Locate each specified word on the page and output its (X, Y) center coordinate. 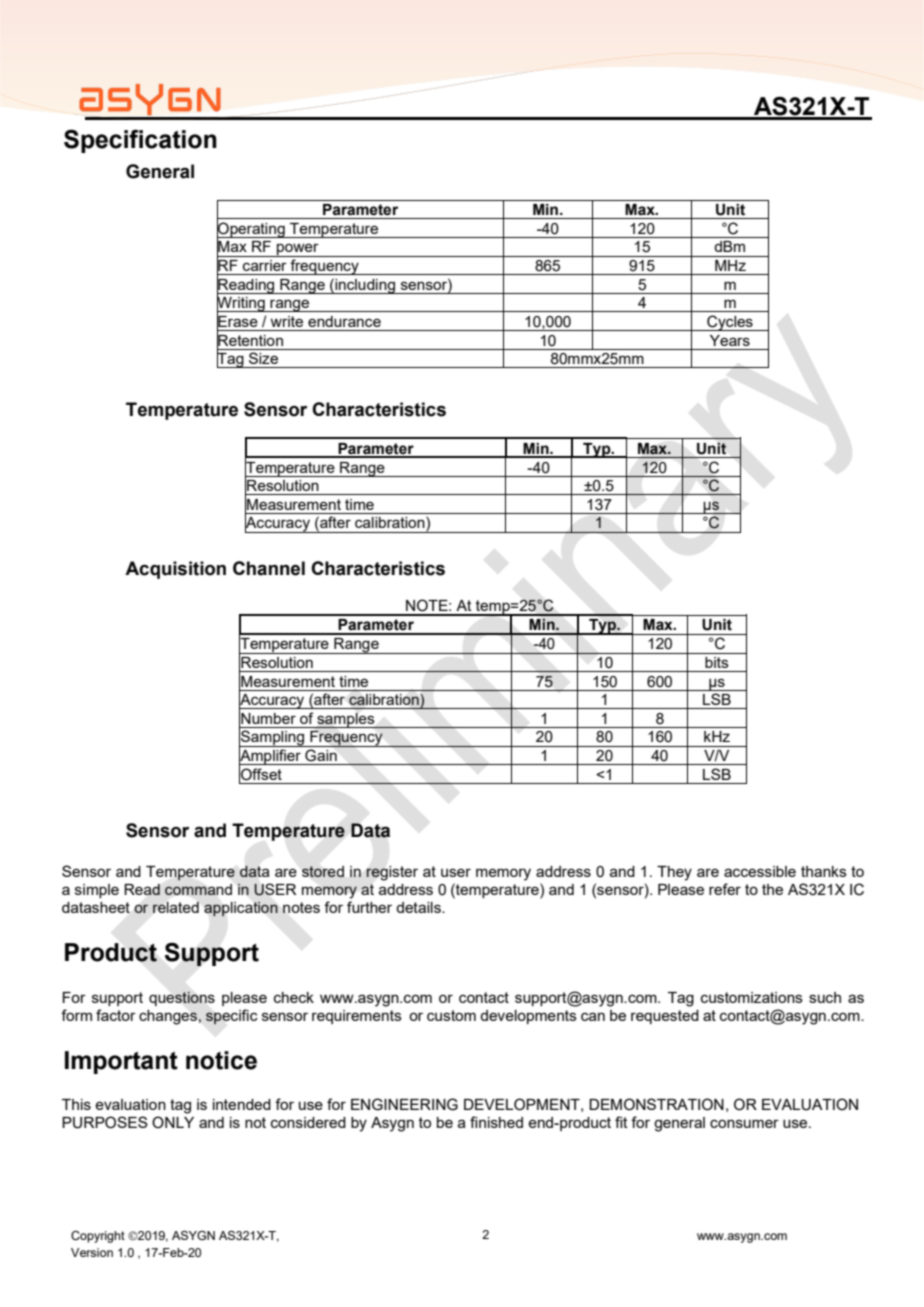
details (419, 907)
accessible (760, 871)
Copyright (98, 1237)
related (176, 907)
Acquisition (175, 570)
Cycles (730, 323)
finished (496, 1122)
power (298, 250)
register (392, 873)
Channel (269, 568)
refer (725, 889)
